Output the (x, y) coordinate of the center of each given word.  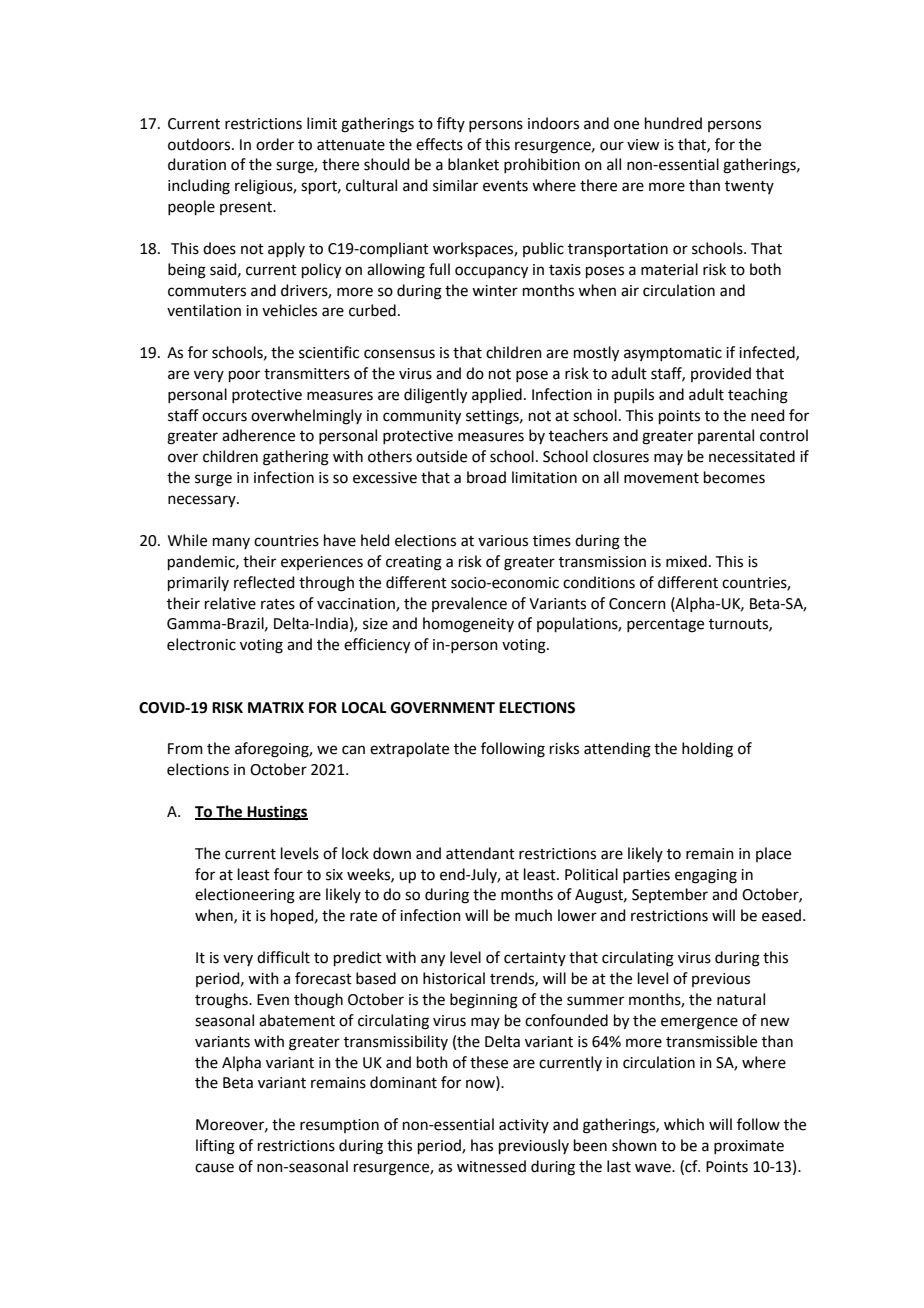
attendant (480, 853)
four (288, 874)
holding (707, 750)
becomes (734, 477)
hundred (673, 123)
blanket (473, 164)
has (482, 1145)
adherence (258, 435)
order (275, 144)
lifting (215, 1147)
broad (486, 477)
